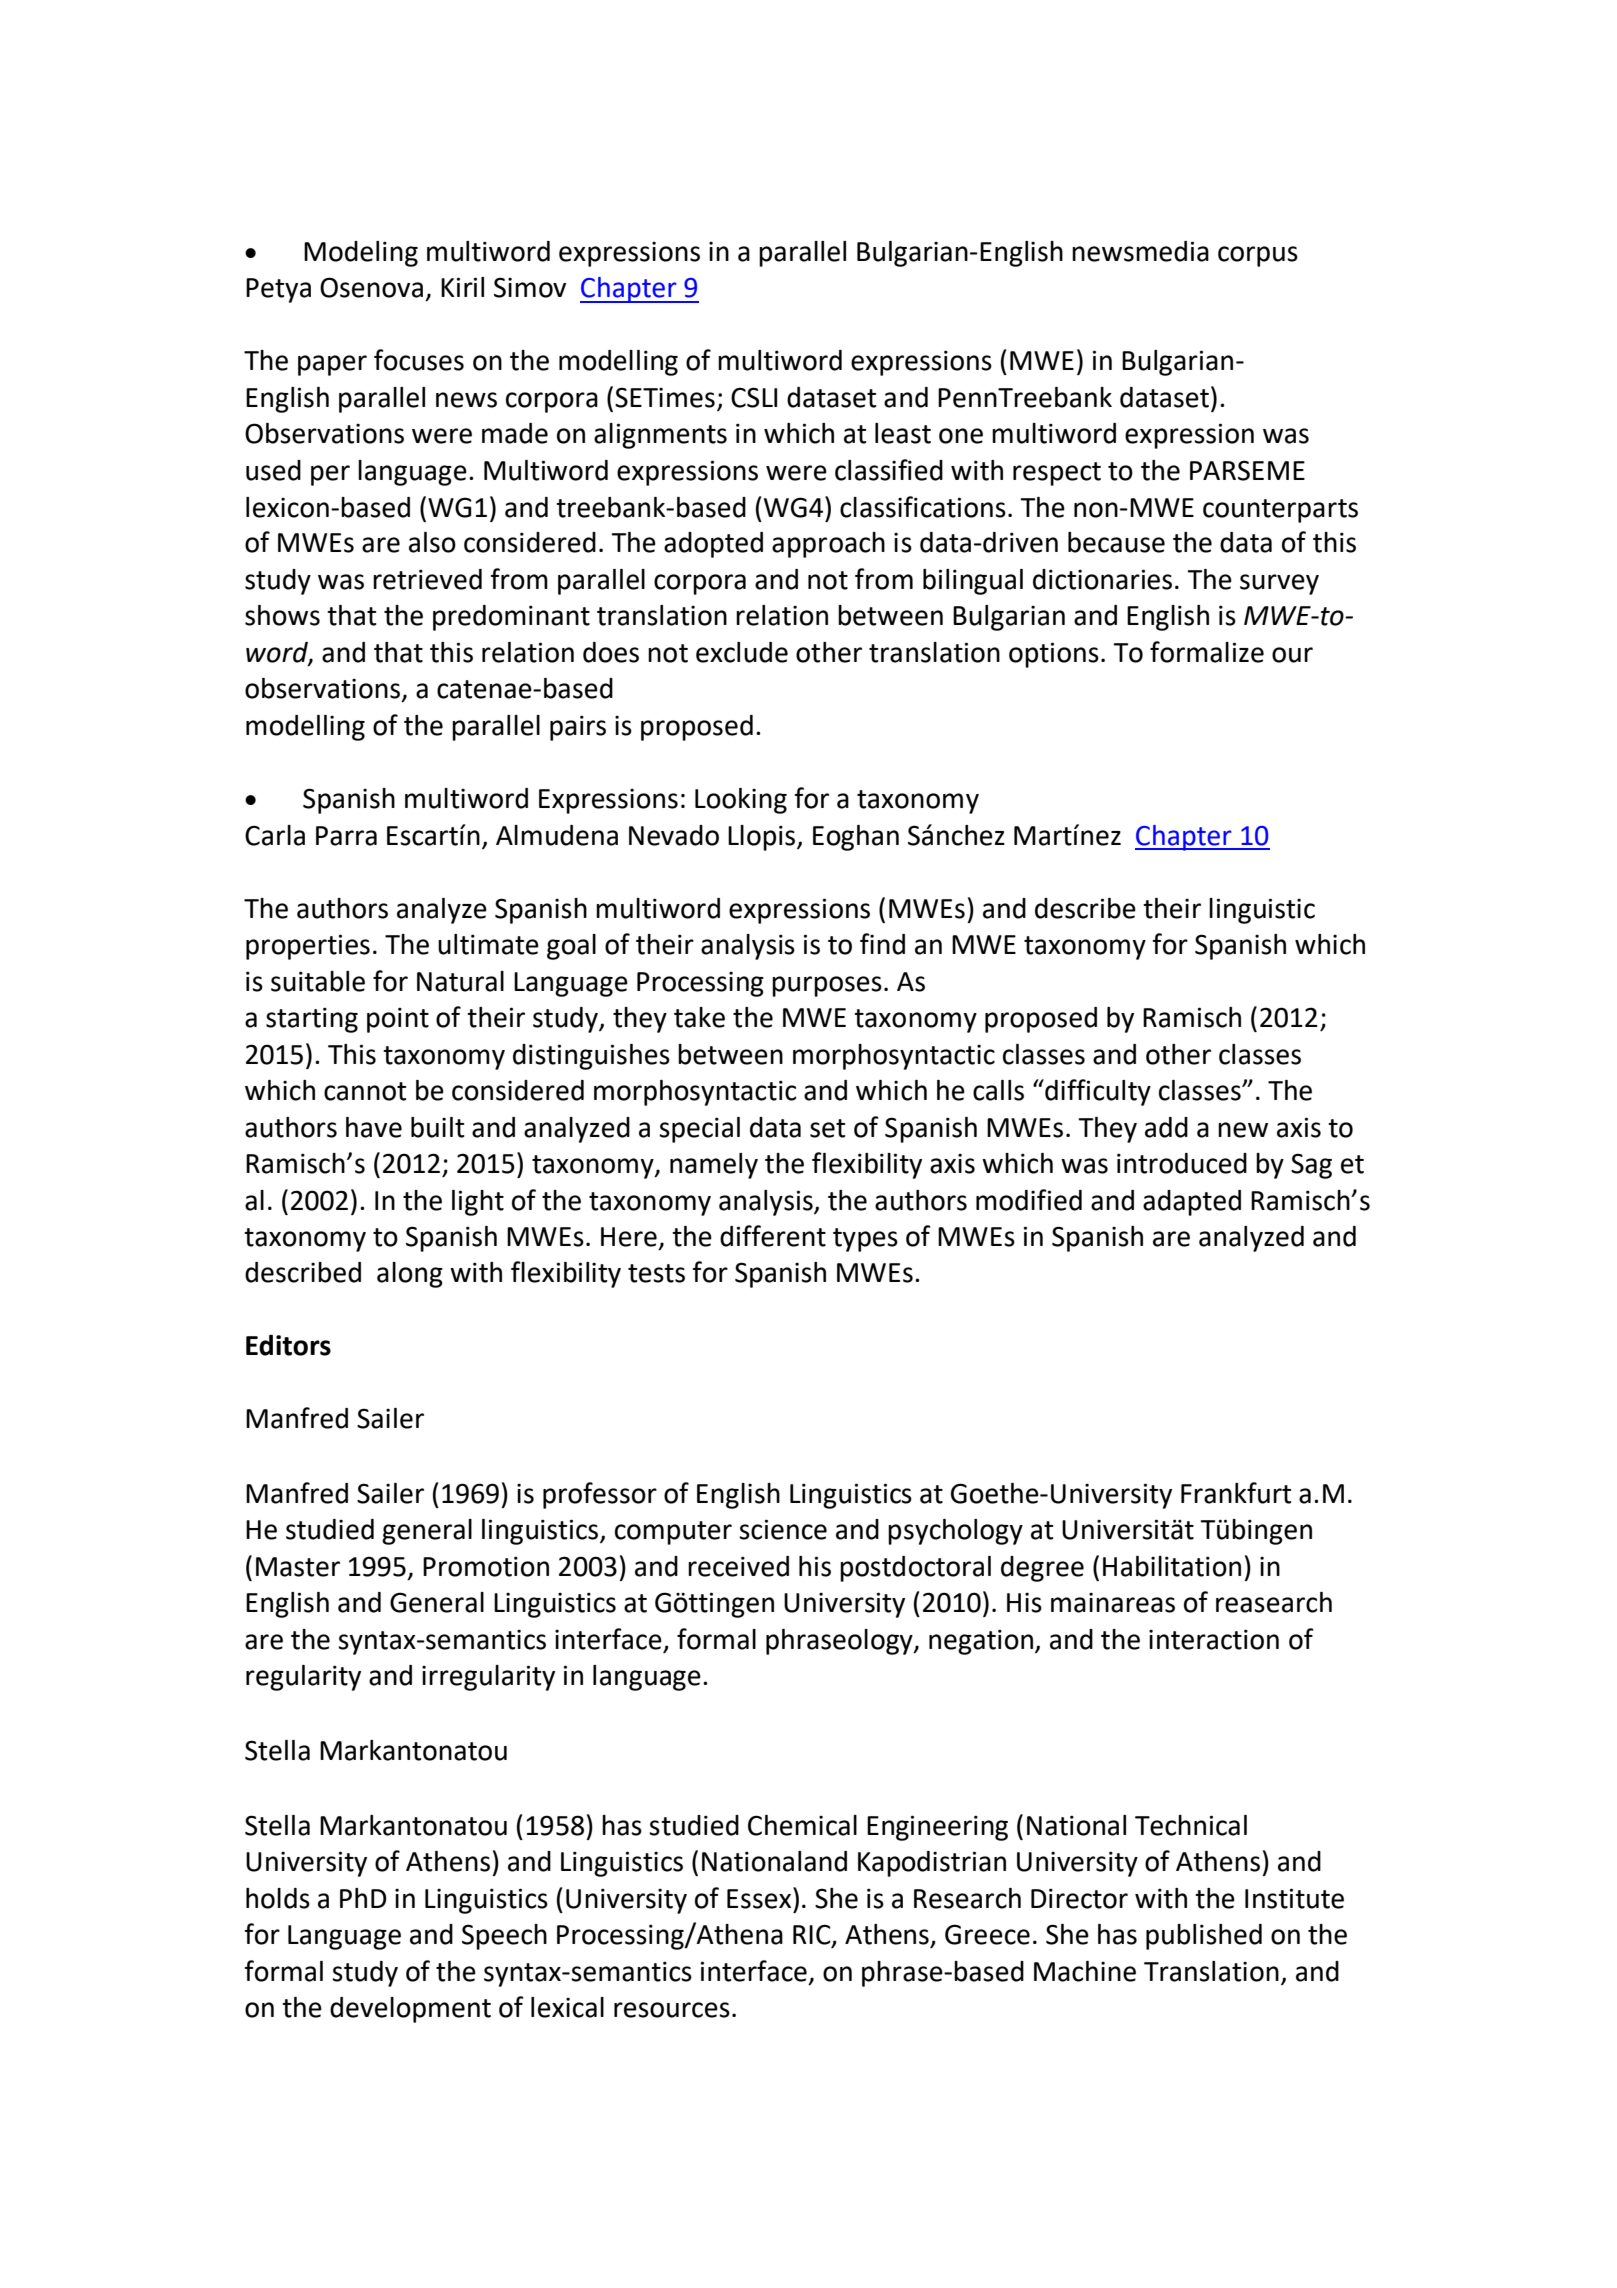 This screenshot has height=2288, width=1617. Describe the element at coordinates (419, 360) in the screenshot. I see `focuses` at that location.
